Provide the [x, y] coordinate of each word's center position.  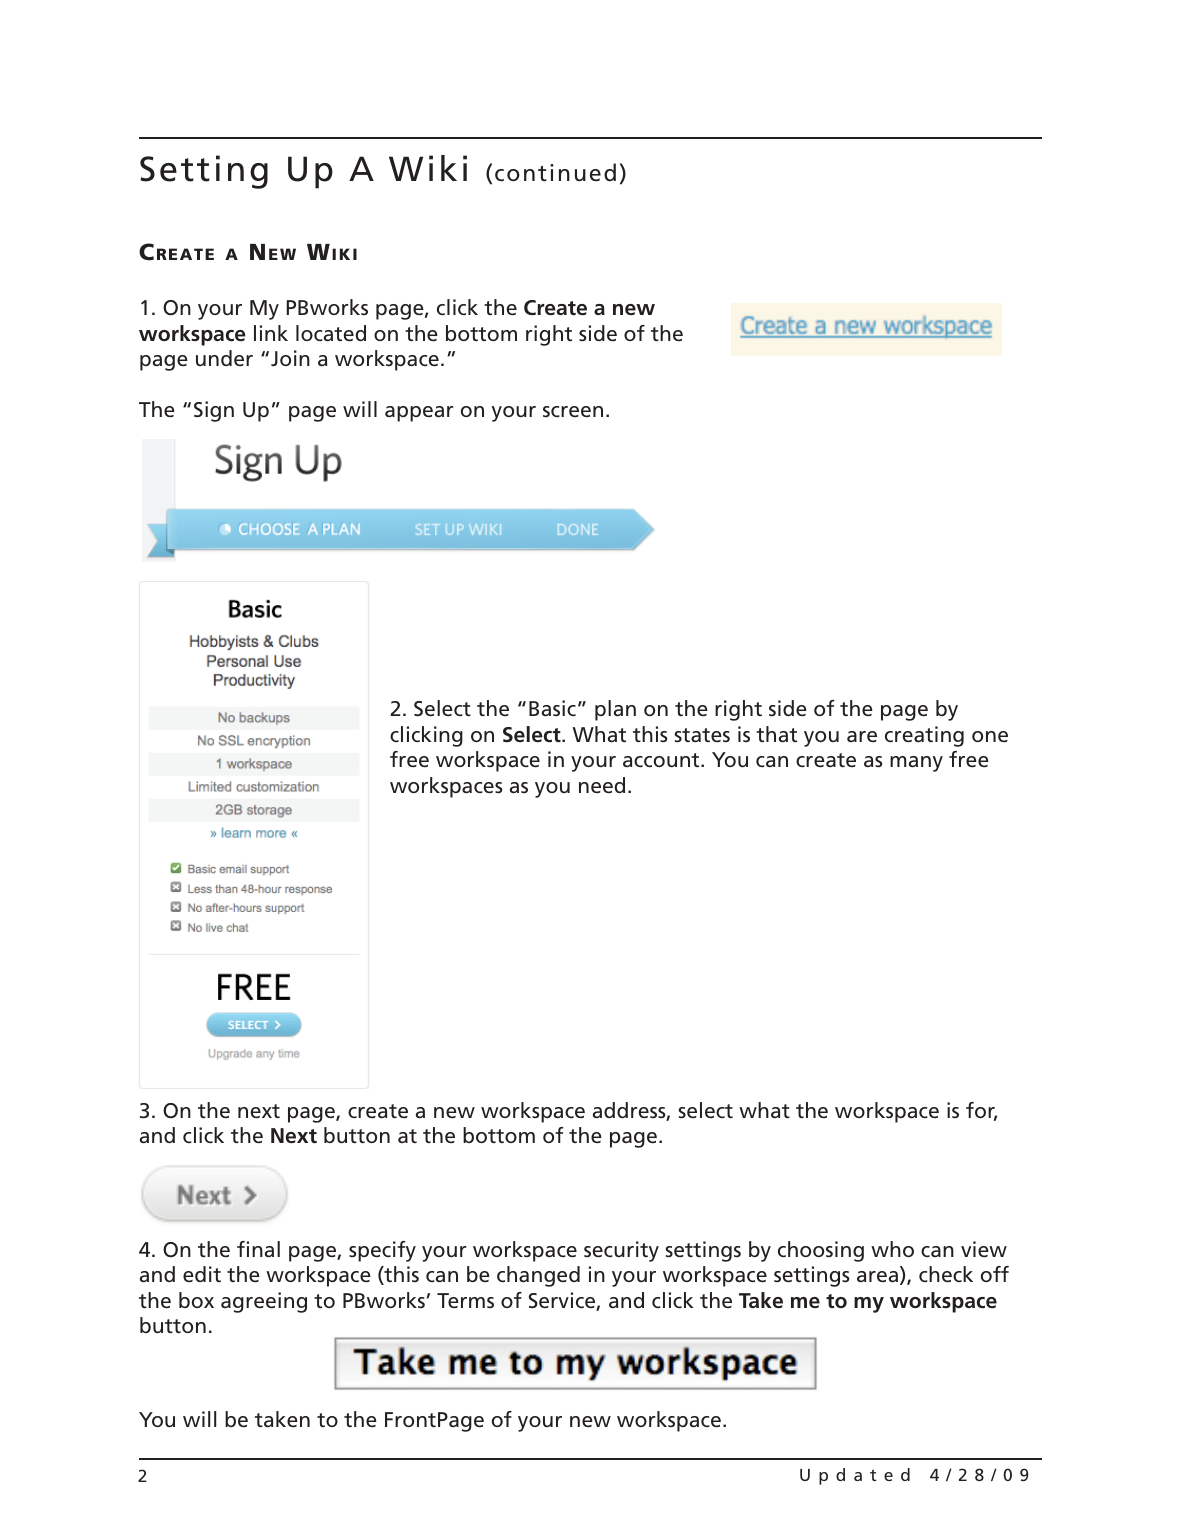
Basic [552, 708]
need [602, 785]
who [892, 1249]
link [271, 333]
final [258, 1249]
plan [615, 710]
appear [419, 414]
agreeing [264, 1302]
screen [573, 411]
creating [924, 736]
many [916, 764]
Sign [214, 411]
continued [555, 172]
